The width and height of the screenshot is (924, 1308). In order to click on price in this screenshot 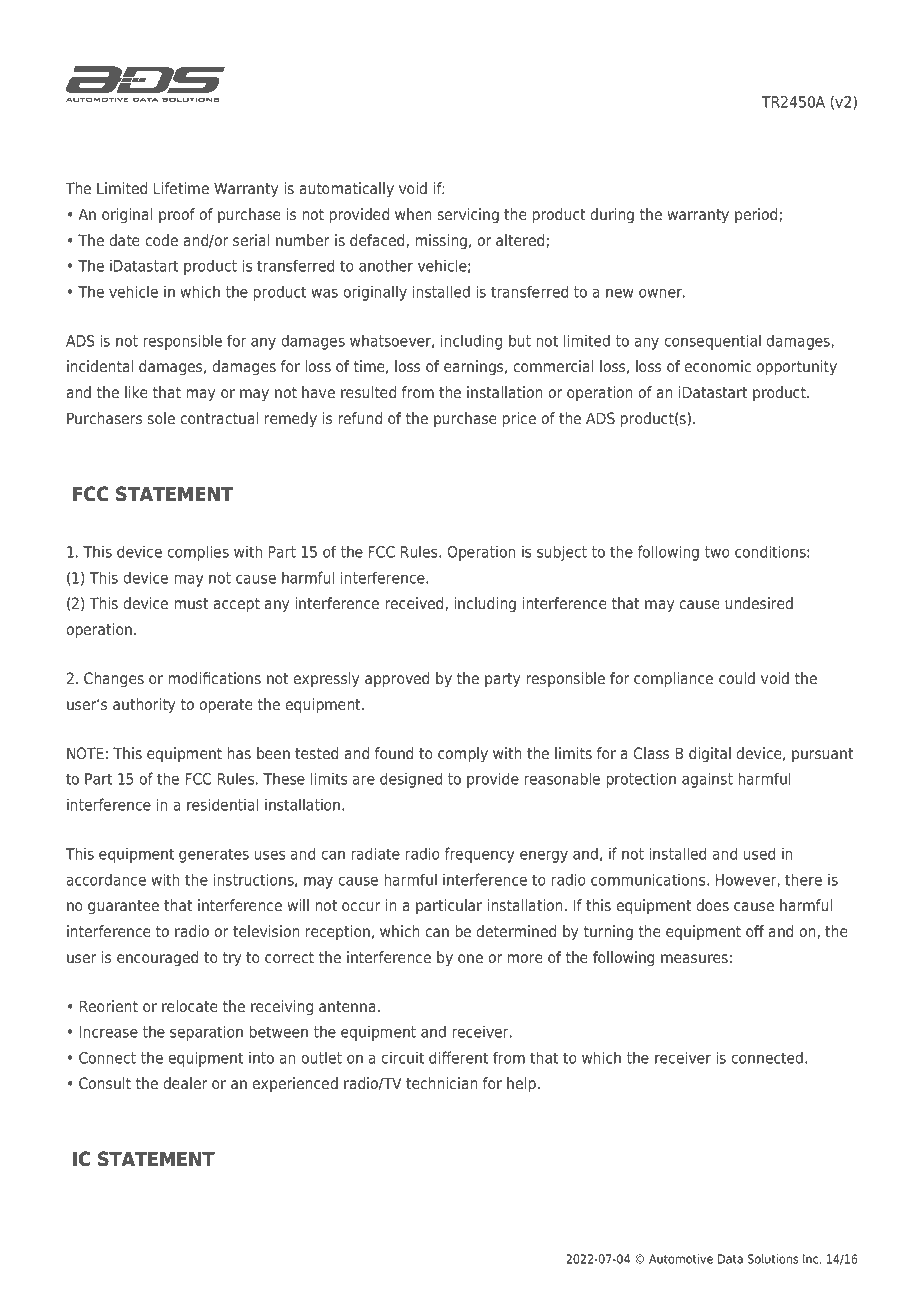, I will do `click(519, 420)`.
